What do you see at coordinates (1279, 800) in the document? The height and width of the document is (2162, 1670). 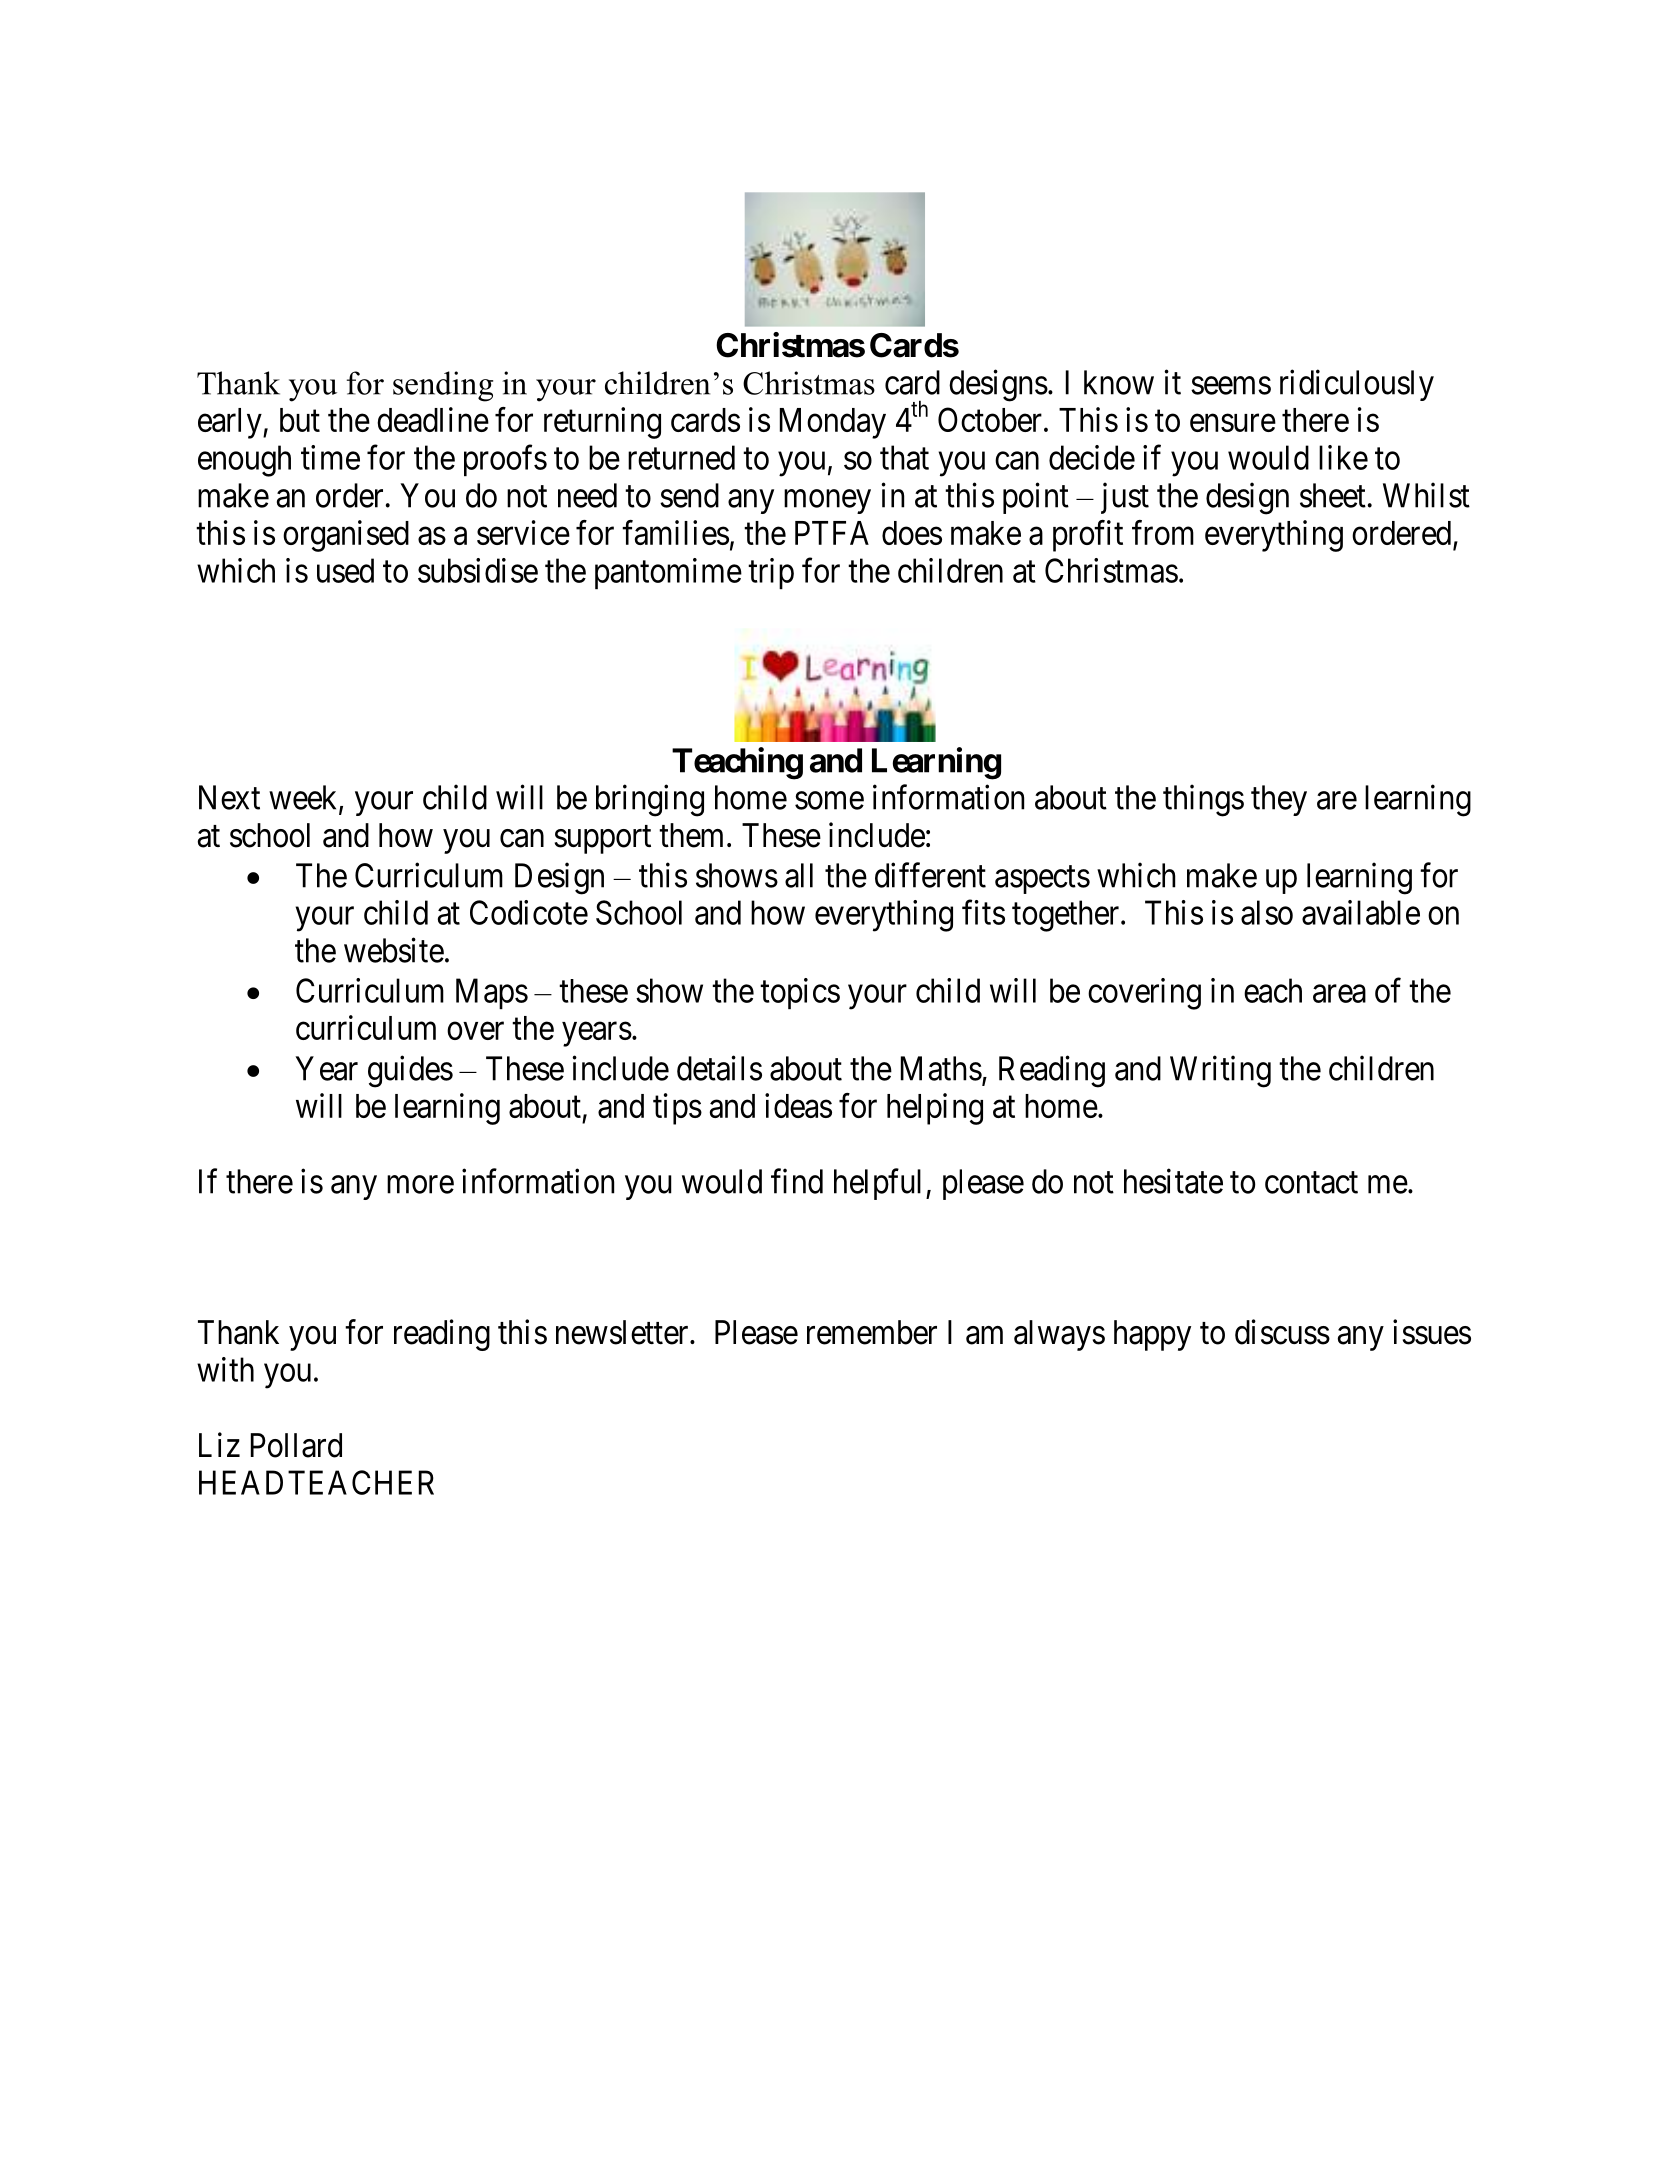 I see `they` at bounding box center [1279, 800].
